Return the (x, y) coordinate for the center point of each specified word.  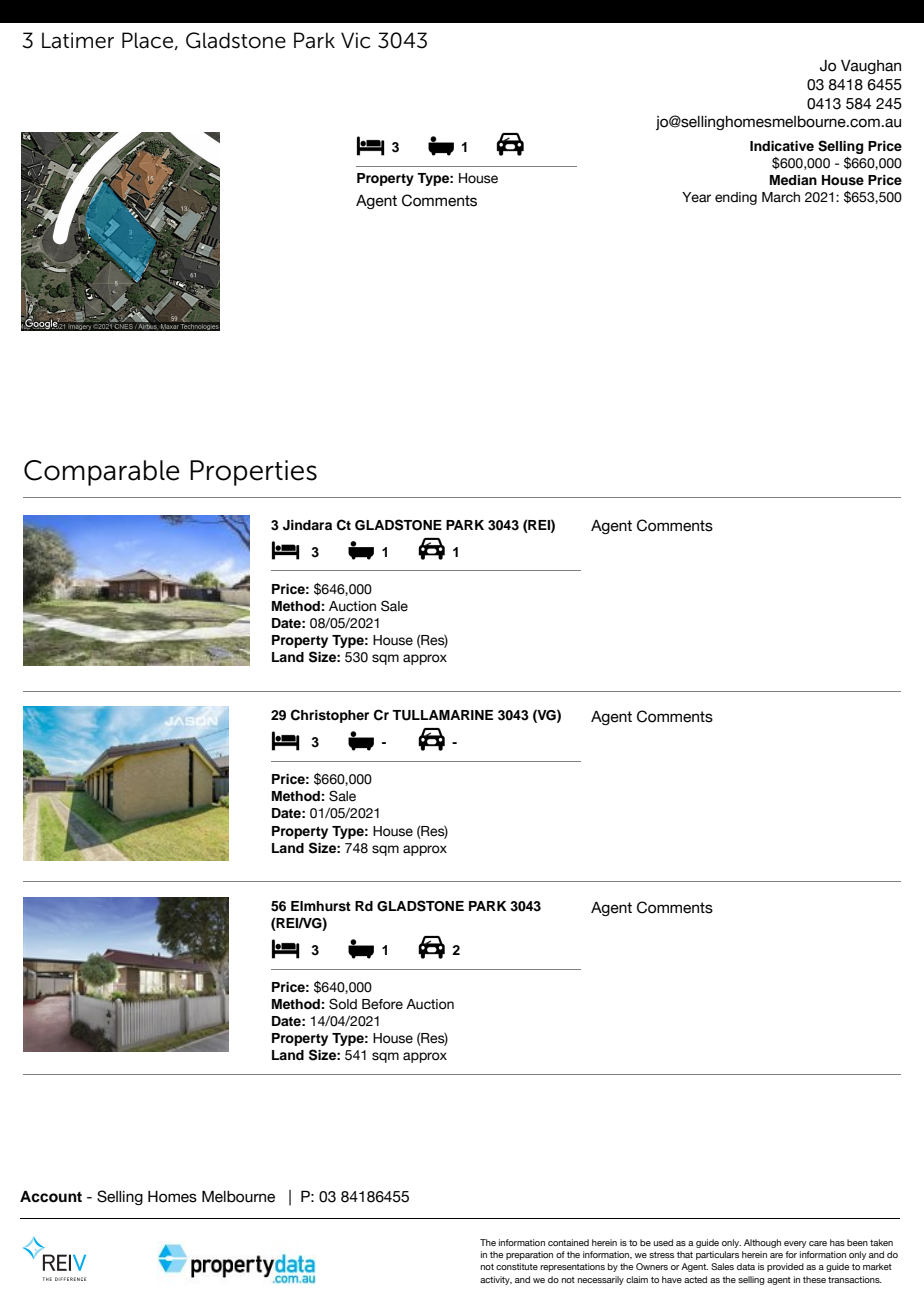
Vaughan (871, 67)
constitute (517, 1266)
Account (51, 1197)
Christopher (330, 716)
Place (147, 40)
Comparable (102, 473)
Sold (343, 1004)
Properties (253, 473)
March (781, 197)
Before (382, 1004)
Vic (356, 40)
